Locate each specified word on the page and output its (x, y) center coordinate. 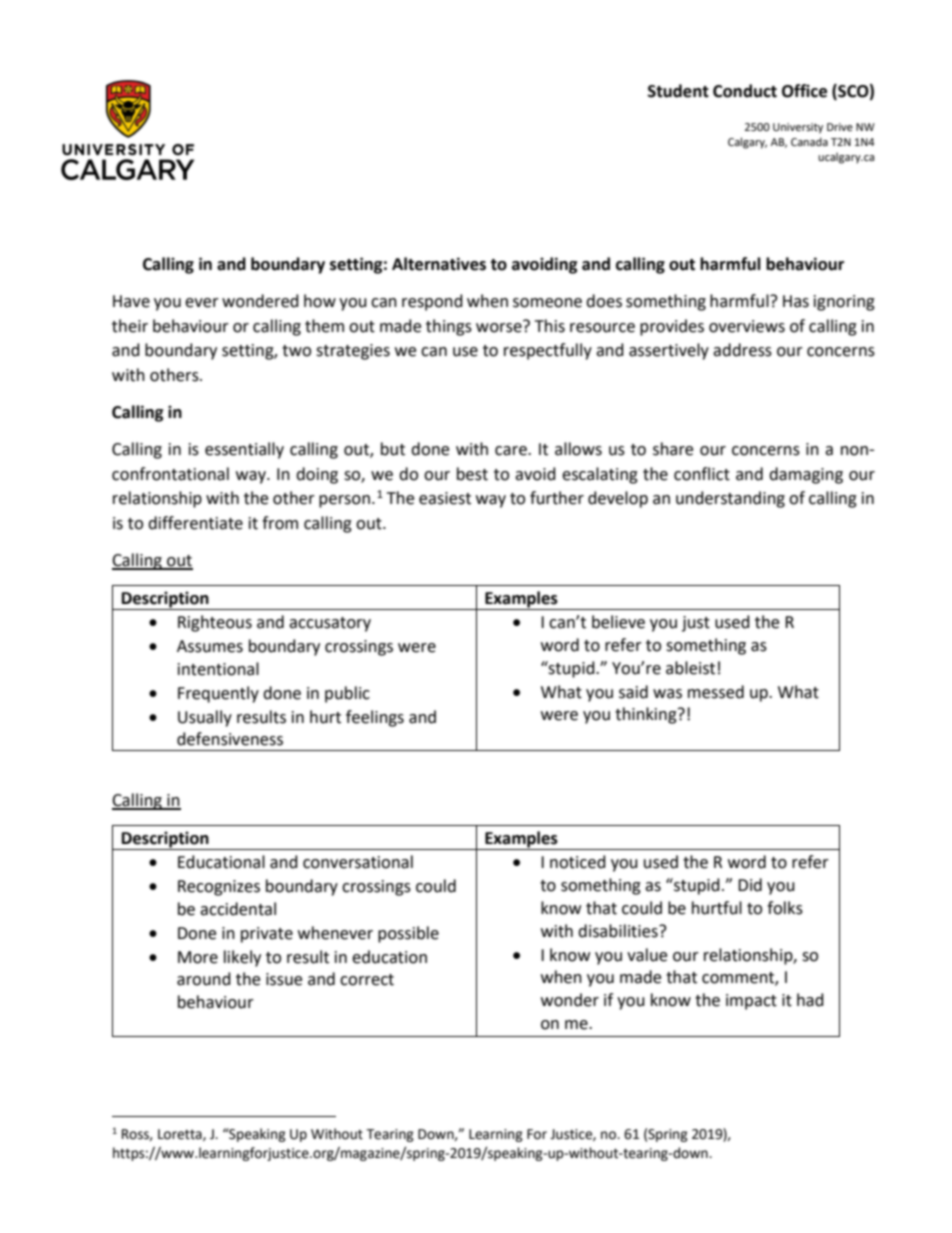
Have (131, 301)
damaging (806, 475)
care (512, 451)
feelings (375, 718)
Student (678, 91)
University (798, 128)
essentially (244, 450)
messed (716, 692)
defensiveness (230, 739)
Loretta (181, 1135)
